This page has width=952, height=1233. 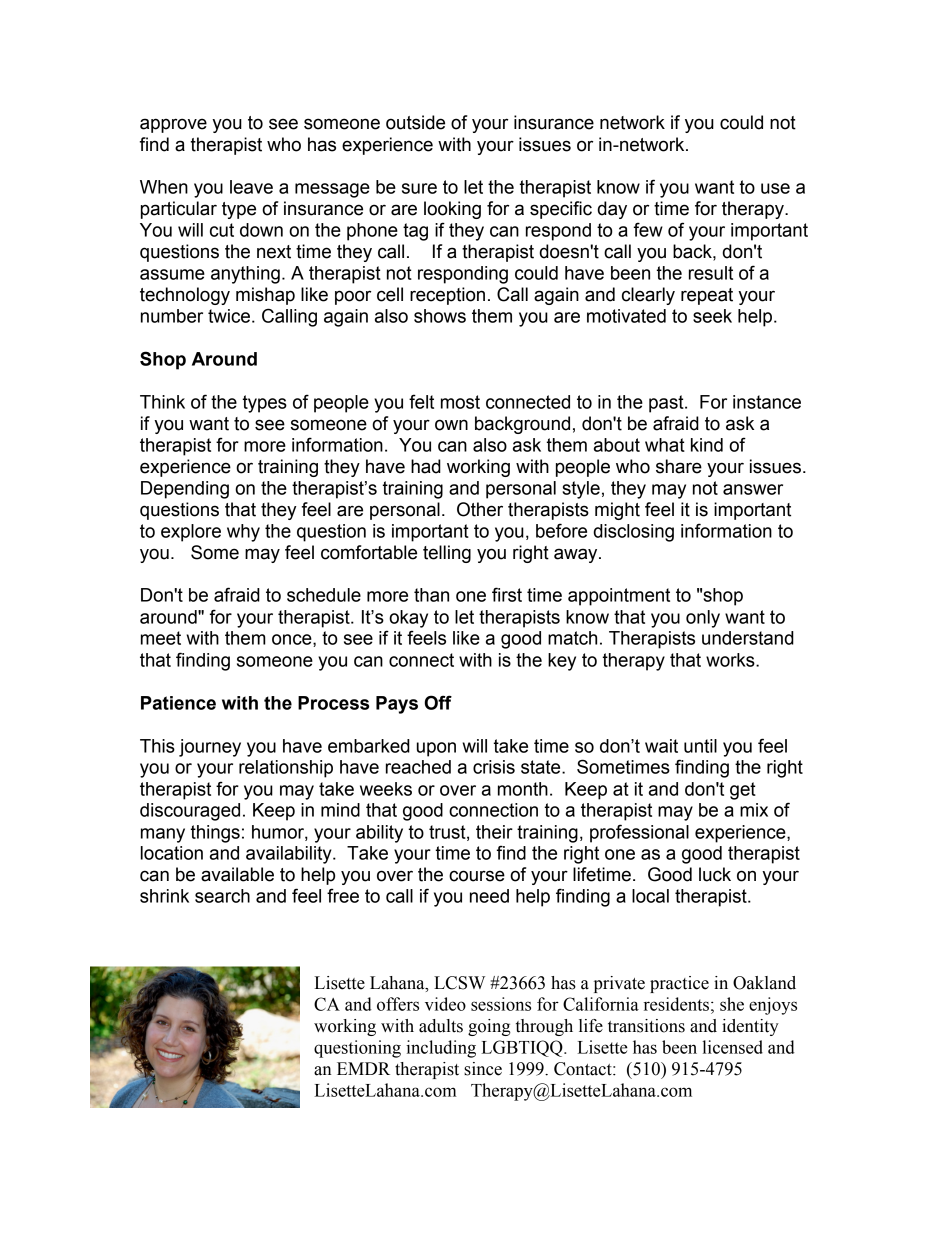 What do you see at coordinates (243, 533) in the page?
I see `why` at bounding box center [243, 533].
